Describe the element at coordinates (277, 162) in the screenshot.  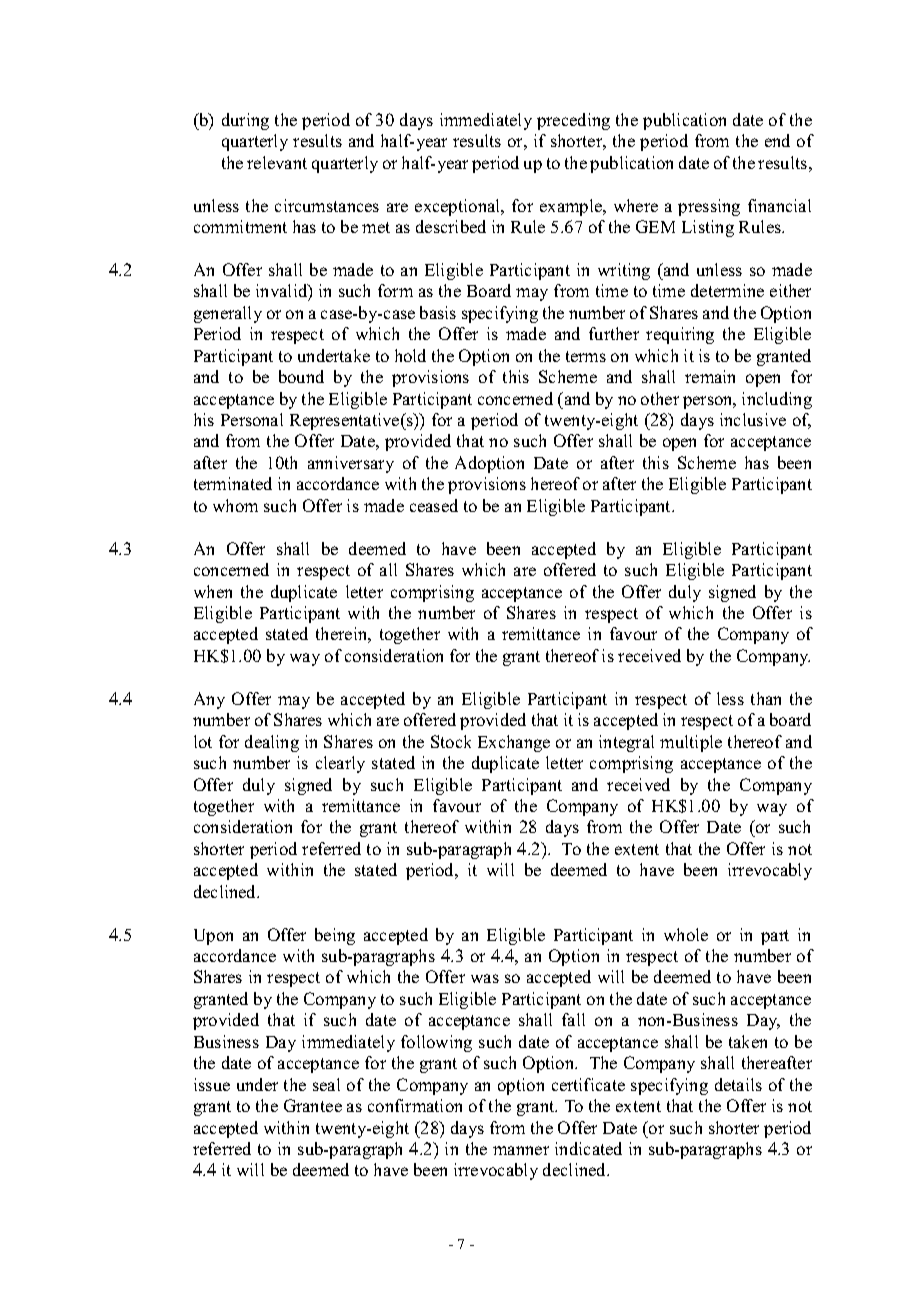
I see `relevant` at that location.
